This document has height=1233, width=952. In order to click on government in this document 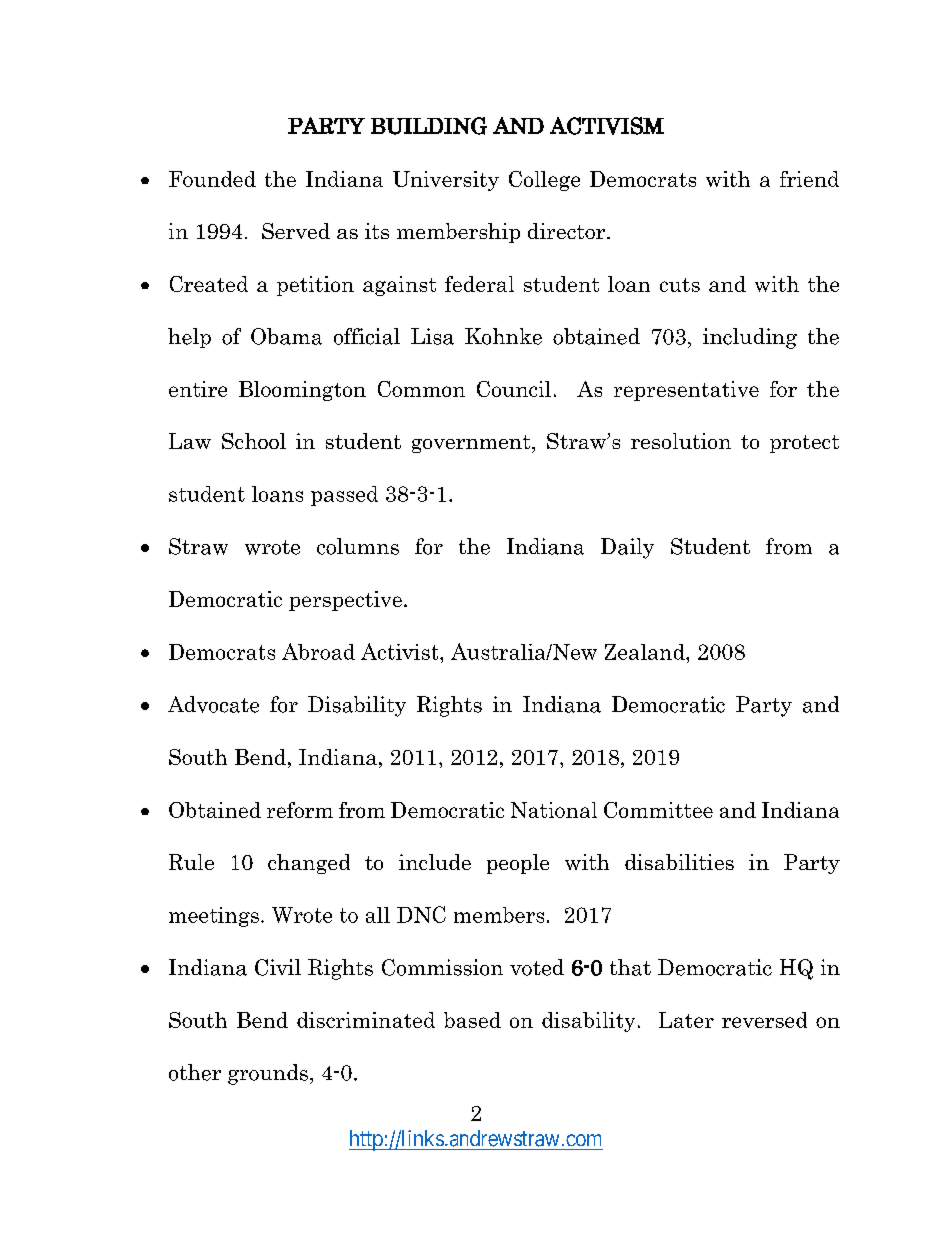, I will do `click(472, 444)`.
